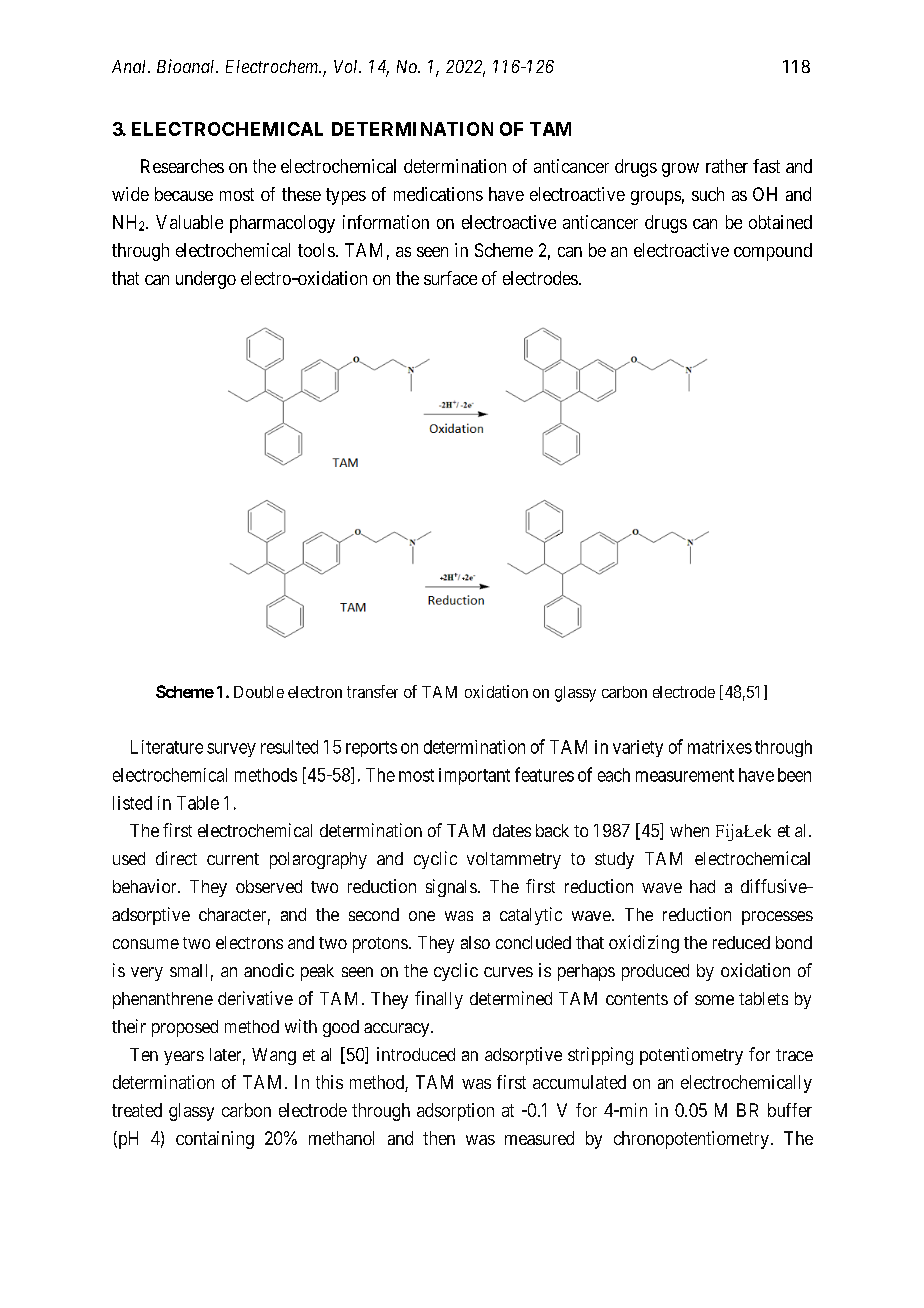  What do you see at coordinates (451, 888) in the screenshot?
I see `signals` at bounding box center [451, 888].
